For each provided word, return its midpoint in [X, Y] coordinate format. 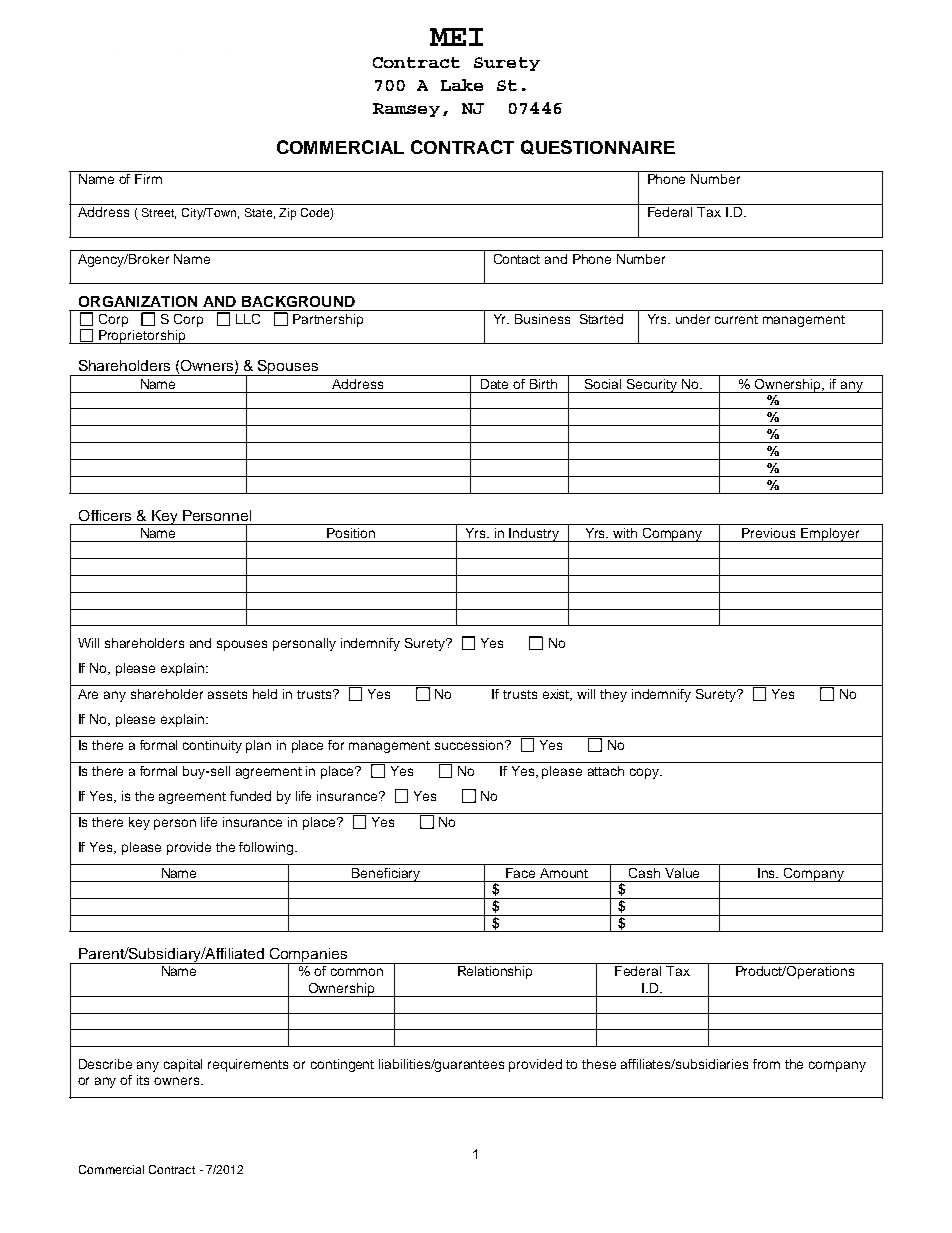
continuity [212, 746]
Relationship [495, 972]
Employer [830, 535]
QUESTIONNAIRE [598, 147]
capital [183, 1065]
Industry [534, 535]
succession [469, 745]
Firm [148, 179]
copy [646, 773]
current [736, 319]
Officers [105, 515]
